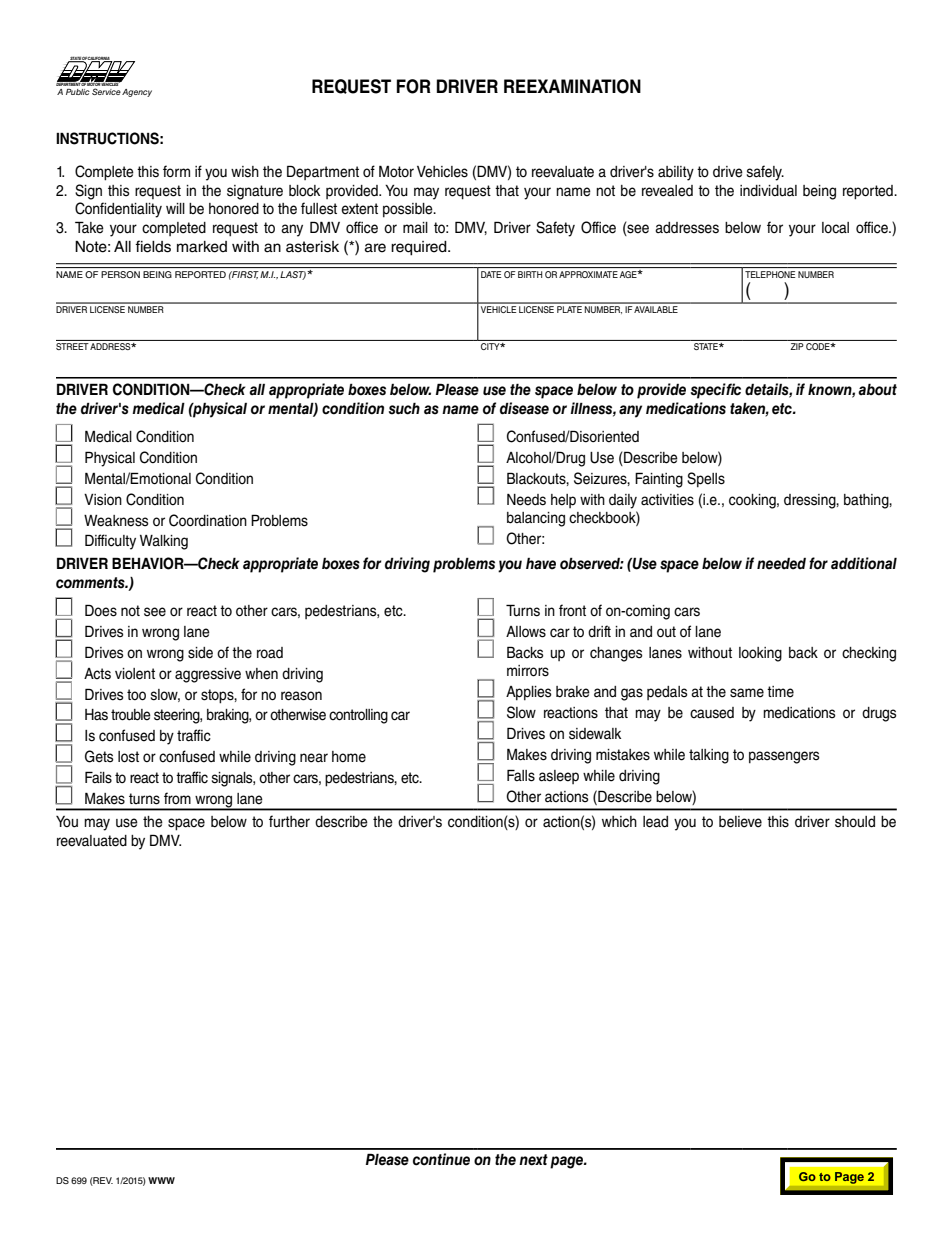 This image has height=1233, width=952. What do you see at coordinates (765, 173) in the image?
I see `safely` at bounding box center [765, 173].
